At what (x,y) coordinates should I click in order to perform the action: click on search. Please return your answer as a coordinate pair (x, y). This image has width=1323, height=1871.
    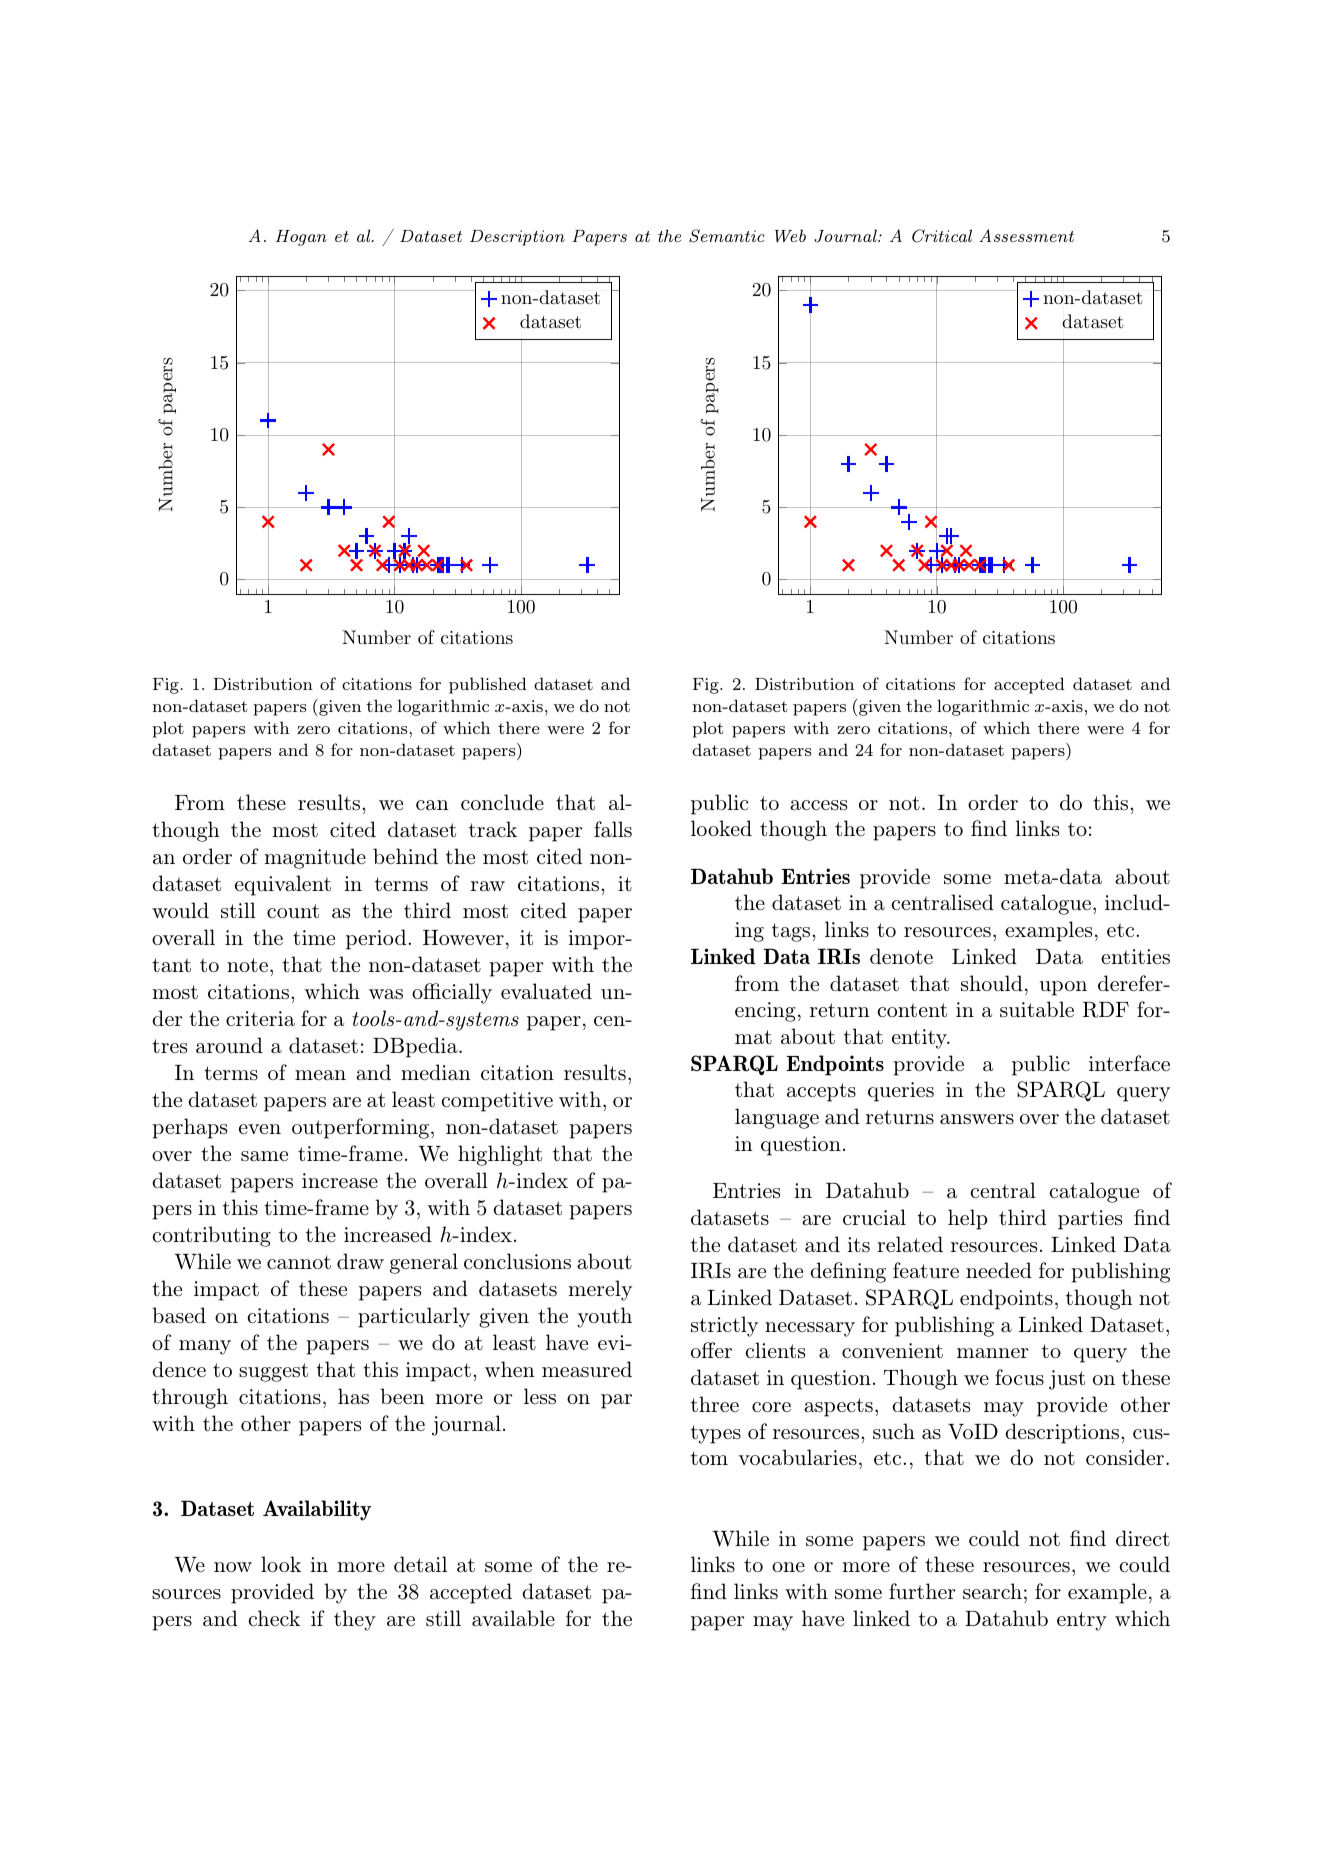
    Looking at the image, I should click on (992, 1591).
